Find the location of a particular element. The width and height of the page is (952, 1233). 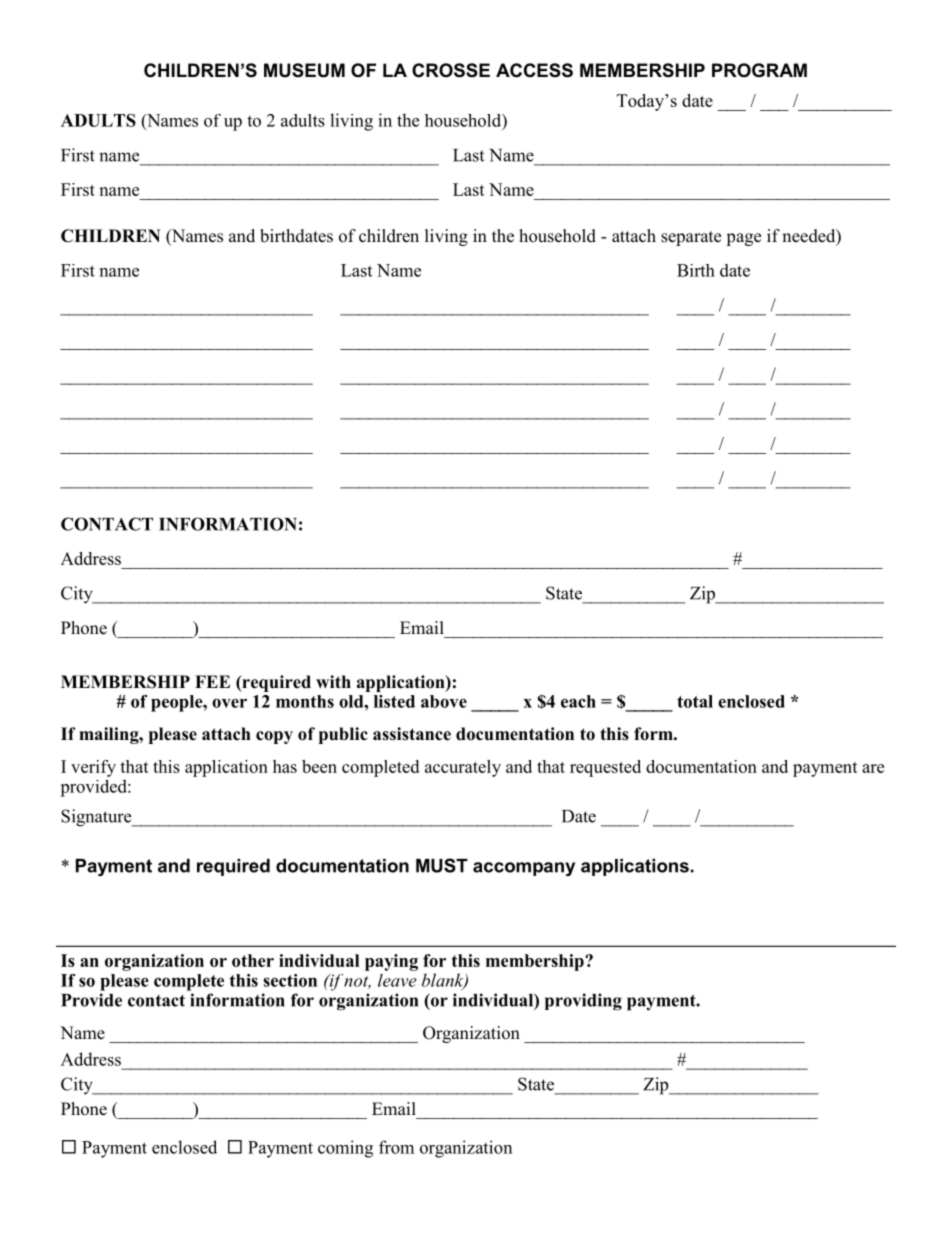

are is located at coordinates (873, 768).
